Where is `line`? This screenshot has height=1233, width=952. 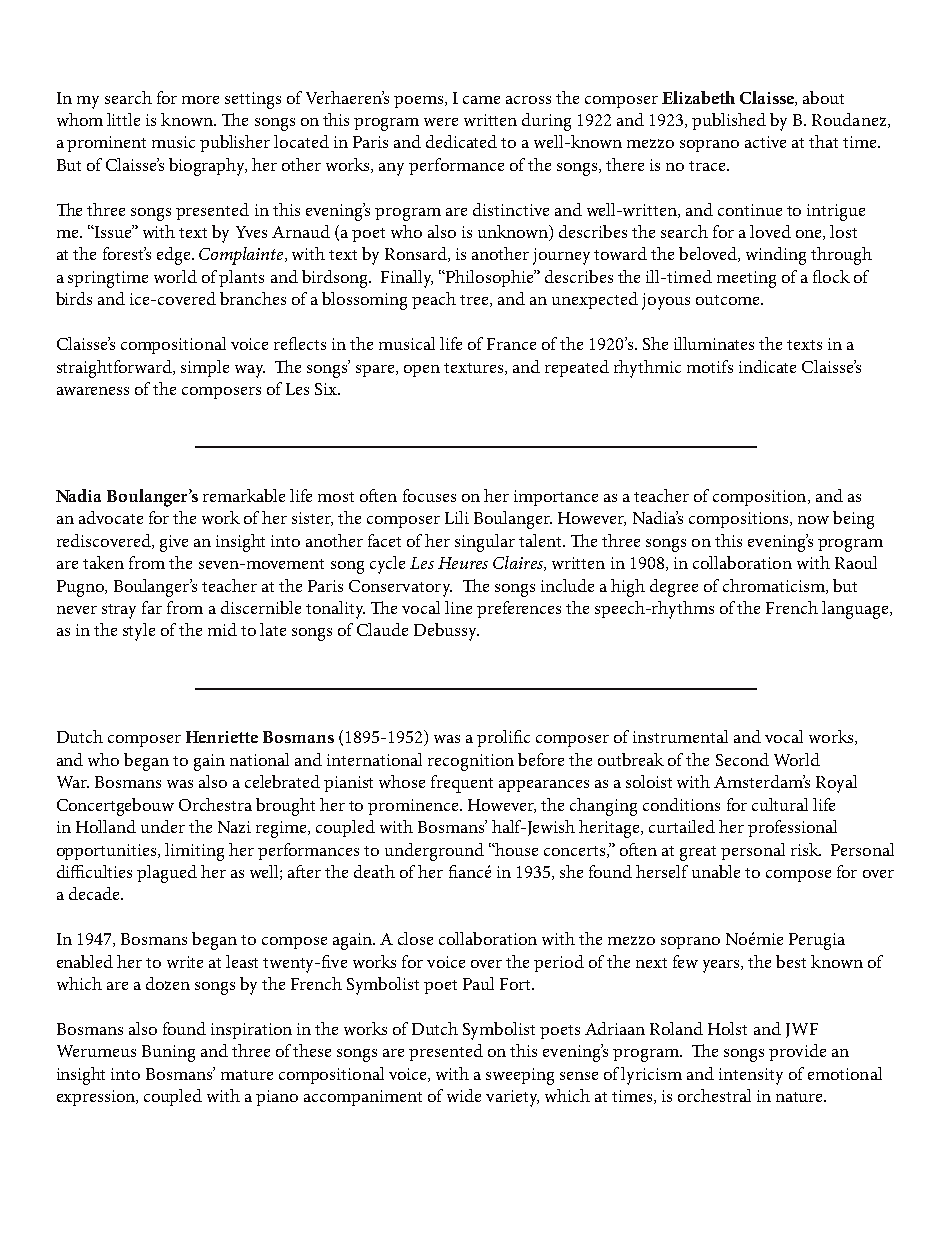
line is located at coordinates (458, 607).
